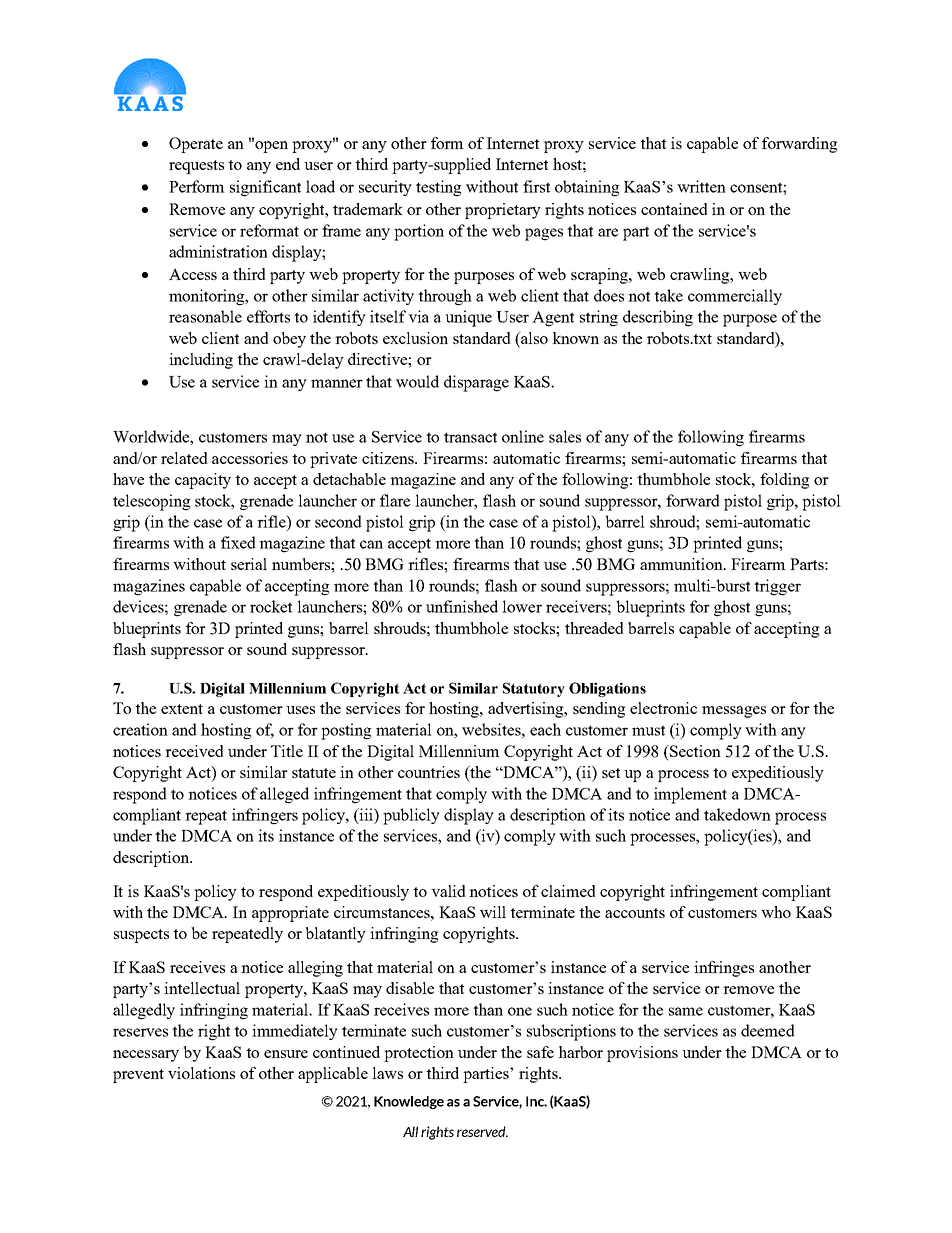  What do you see at coordinates (482, 1131) in the page?
I see `reserved` at bounding box center [482, 1131].
